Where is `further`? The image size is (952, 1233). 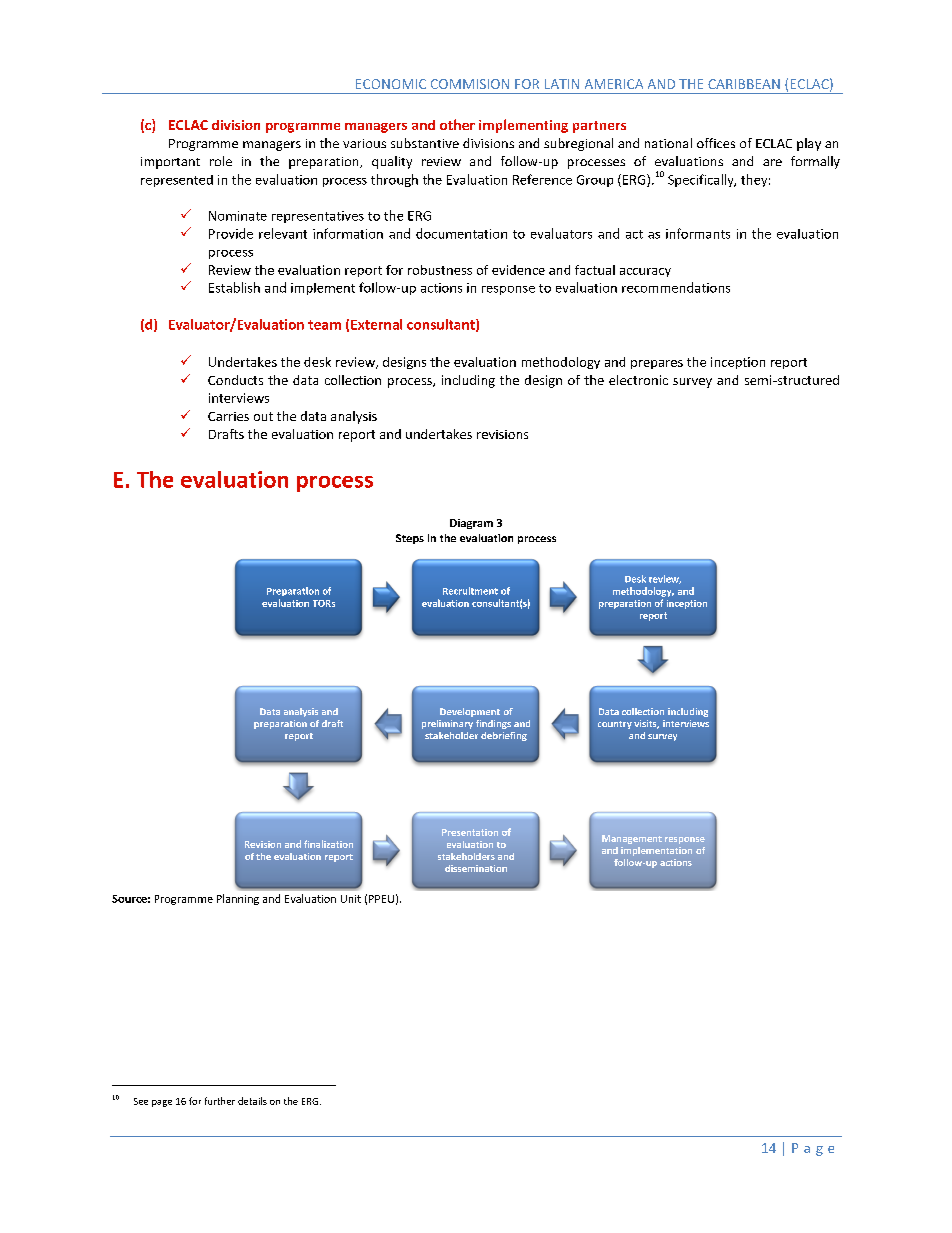
further is located at coordinates (220, 1101).
